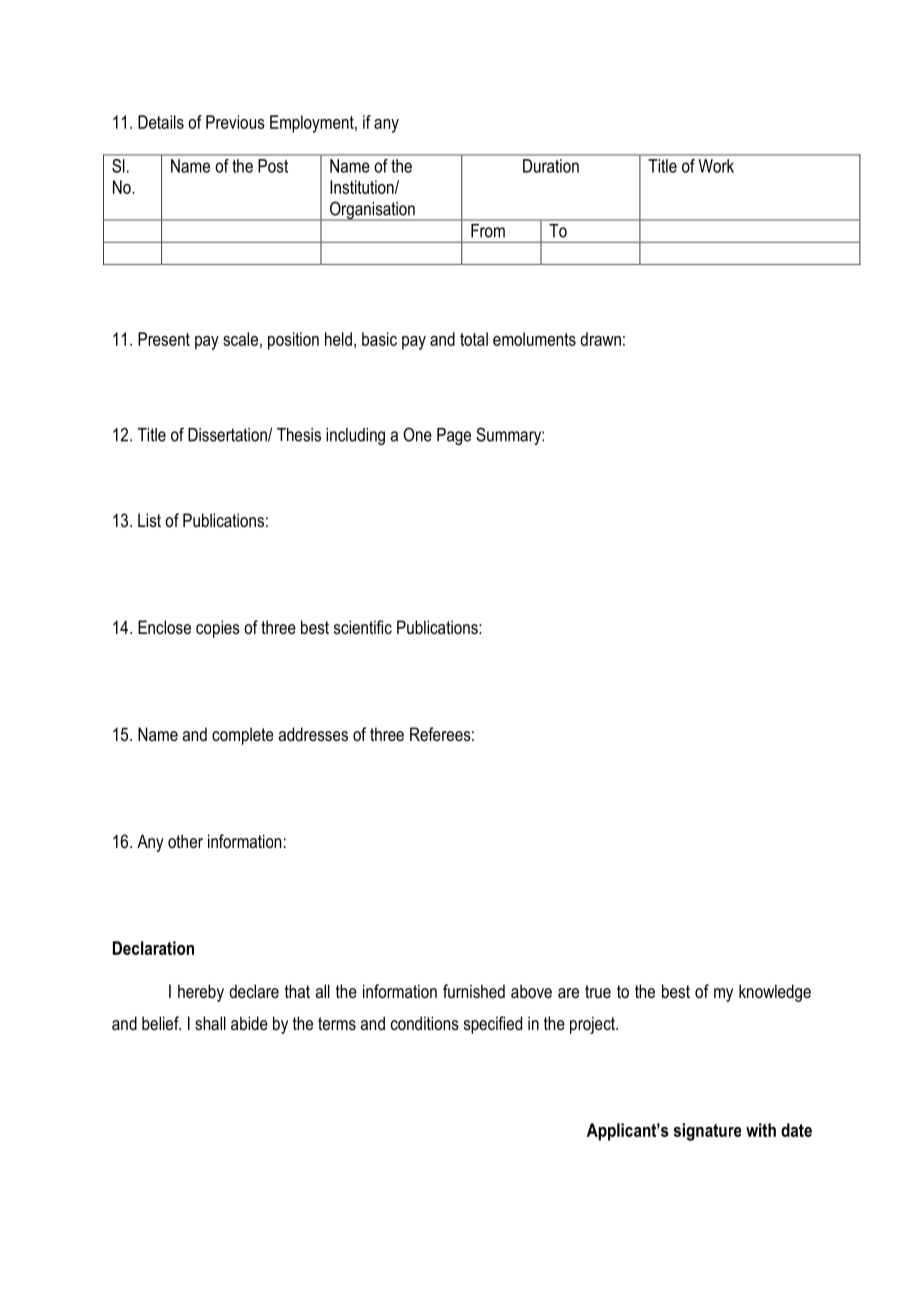  I want to click on furnished, so click(474, 991).
